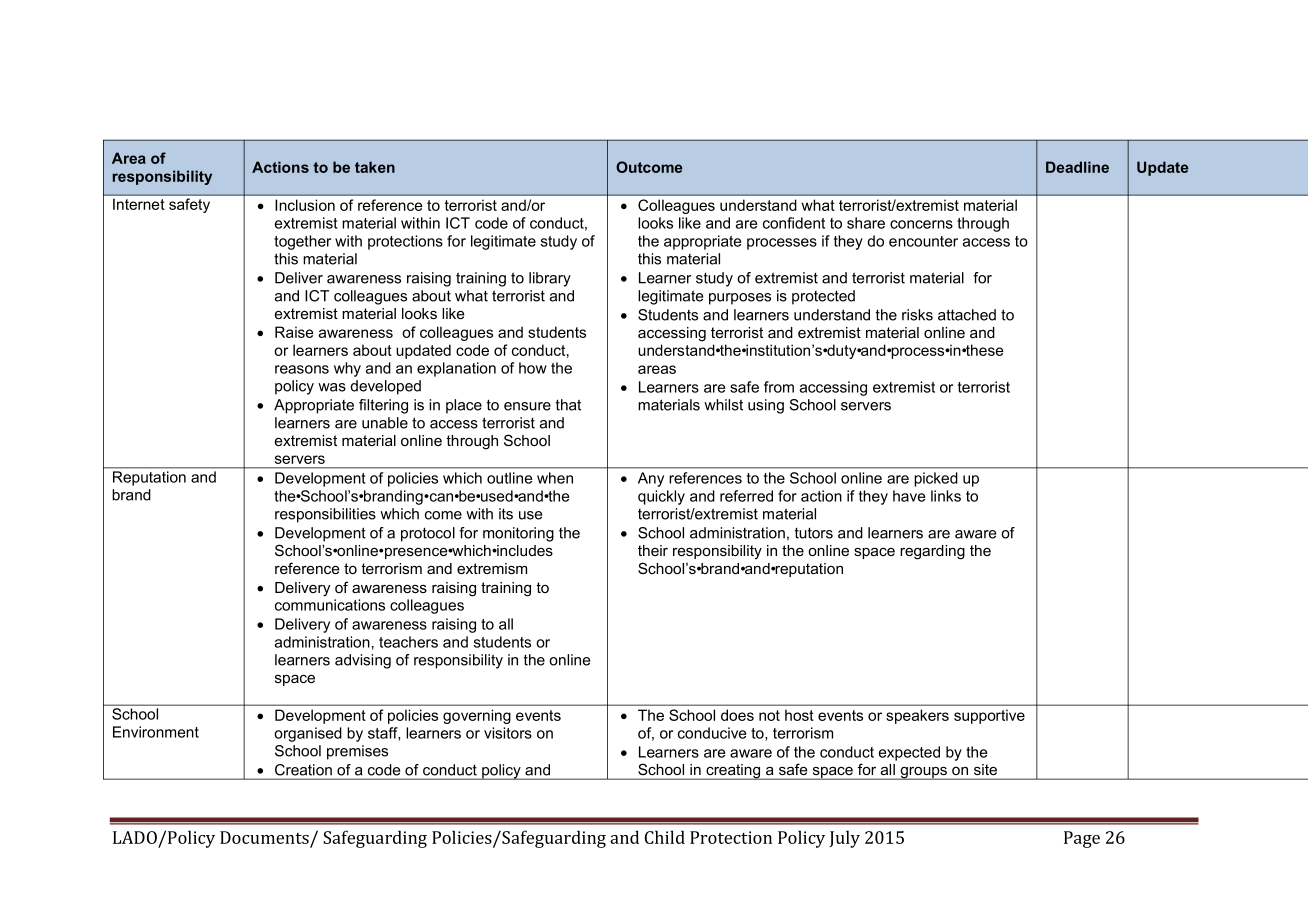 The image size is (1308, 924). What do you see at coordinates (305, 205) in the image?
I see `Inclusion` at bounding box center [305, 205].
